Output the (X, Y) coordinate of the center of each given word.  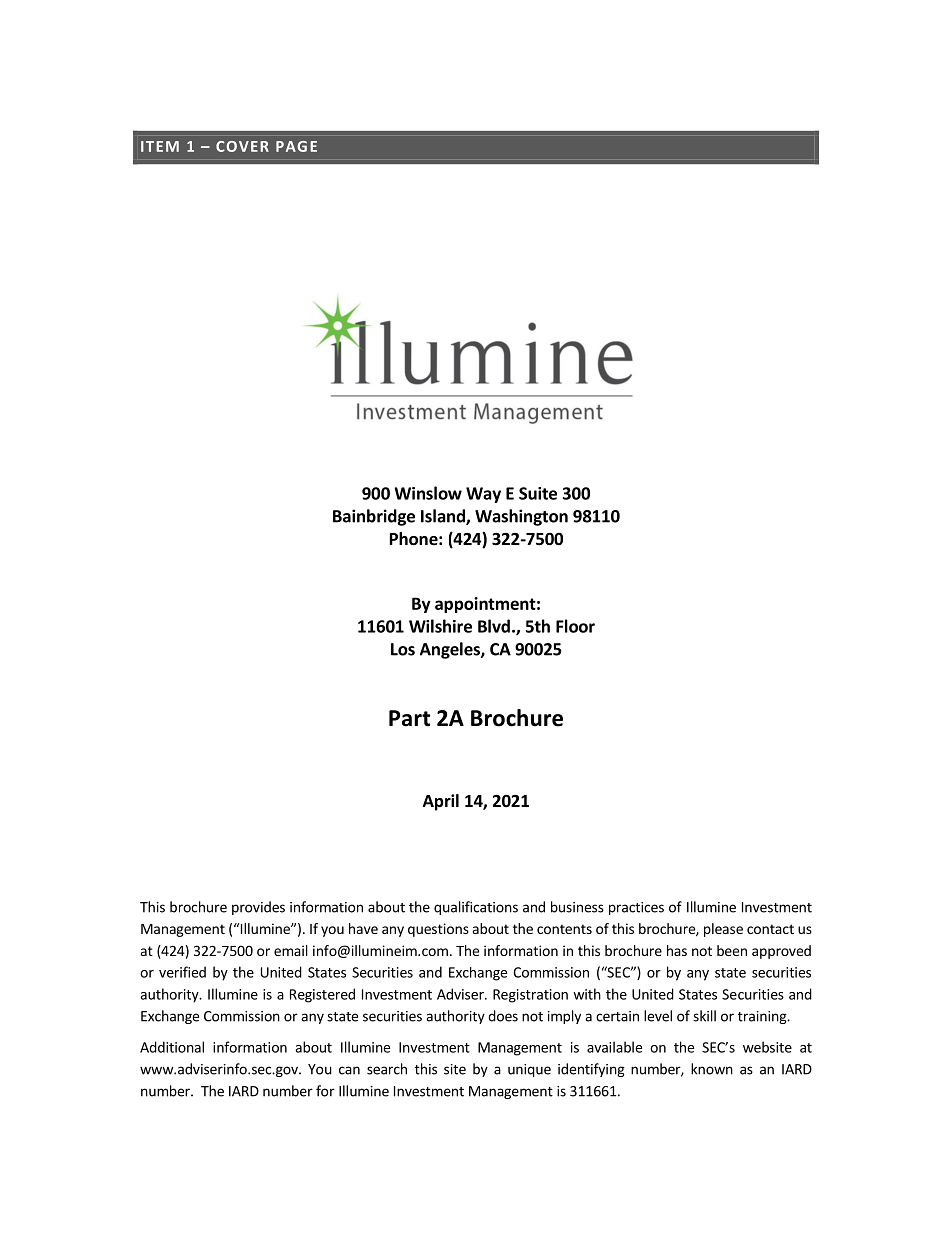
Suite (538, 493)
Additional (172, 1047)
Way (483, 495)
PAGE (296, 146)
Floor (575, 626)
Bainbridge (374, 517)
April (441, 802)
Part (409, 718)
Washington (521, 517)
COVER (242, 146)
